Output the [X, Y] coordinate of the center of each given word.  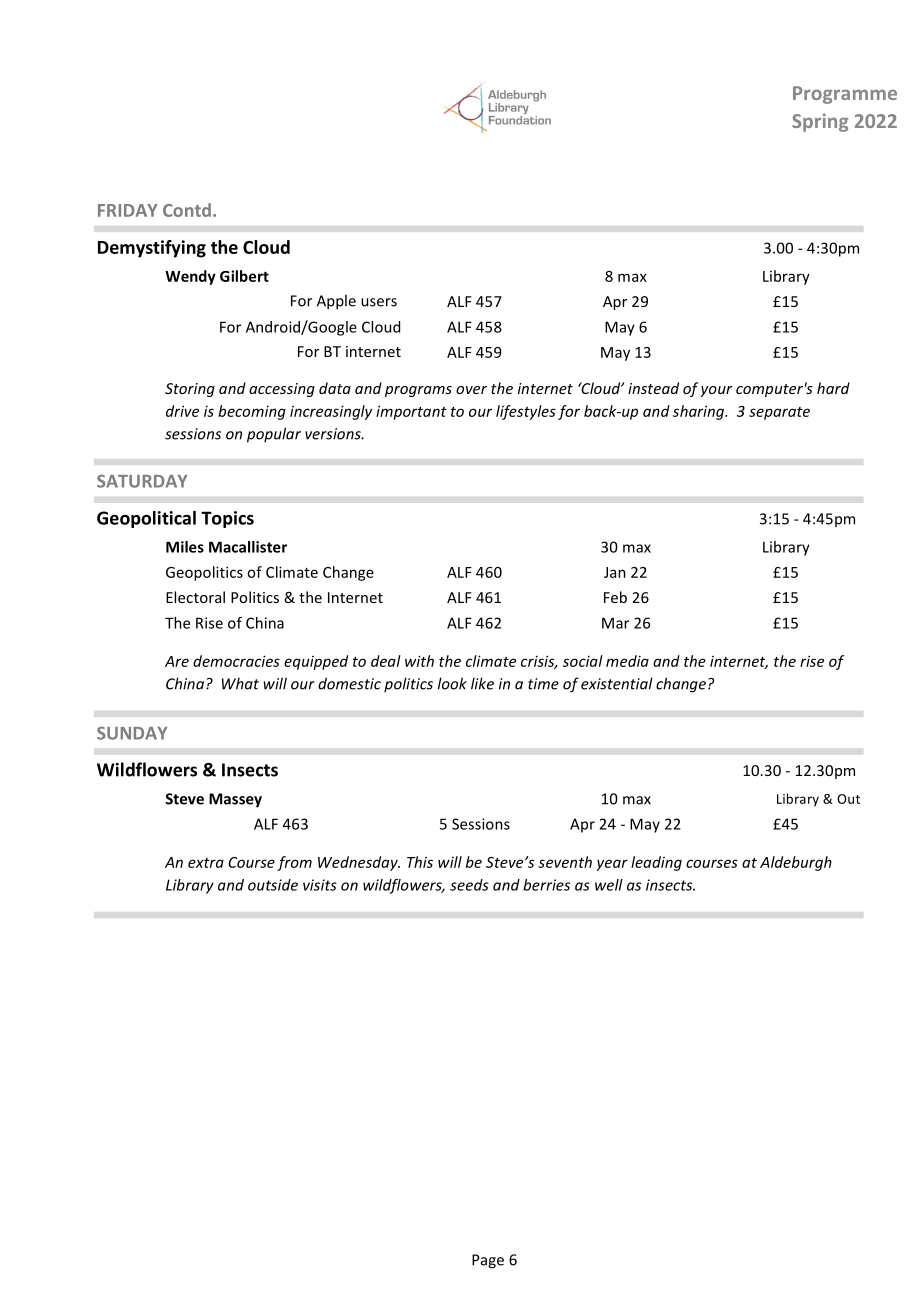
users [379, 302]
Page [488, 1261]
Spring [820, 122]
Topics [227, 519]
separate [779, 413]
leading [656, 863]
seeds [469, 885]
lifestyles [526, 412]
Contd [187, 210]
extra [206, 863]
